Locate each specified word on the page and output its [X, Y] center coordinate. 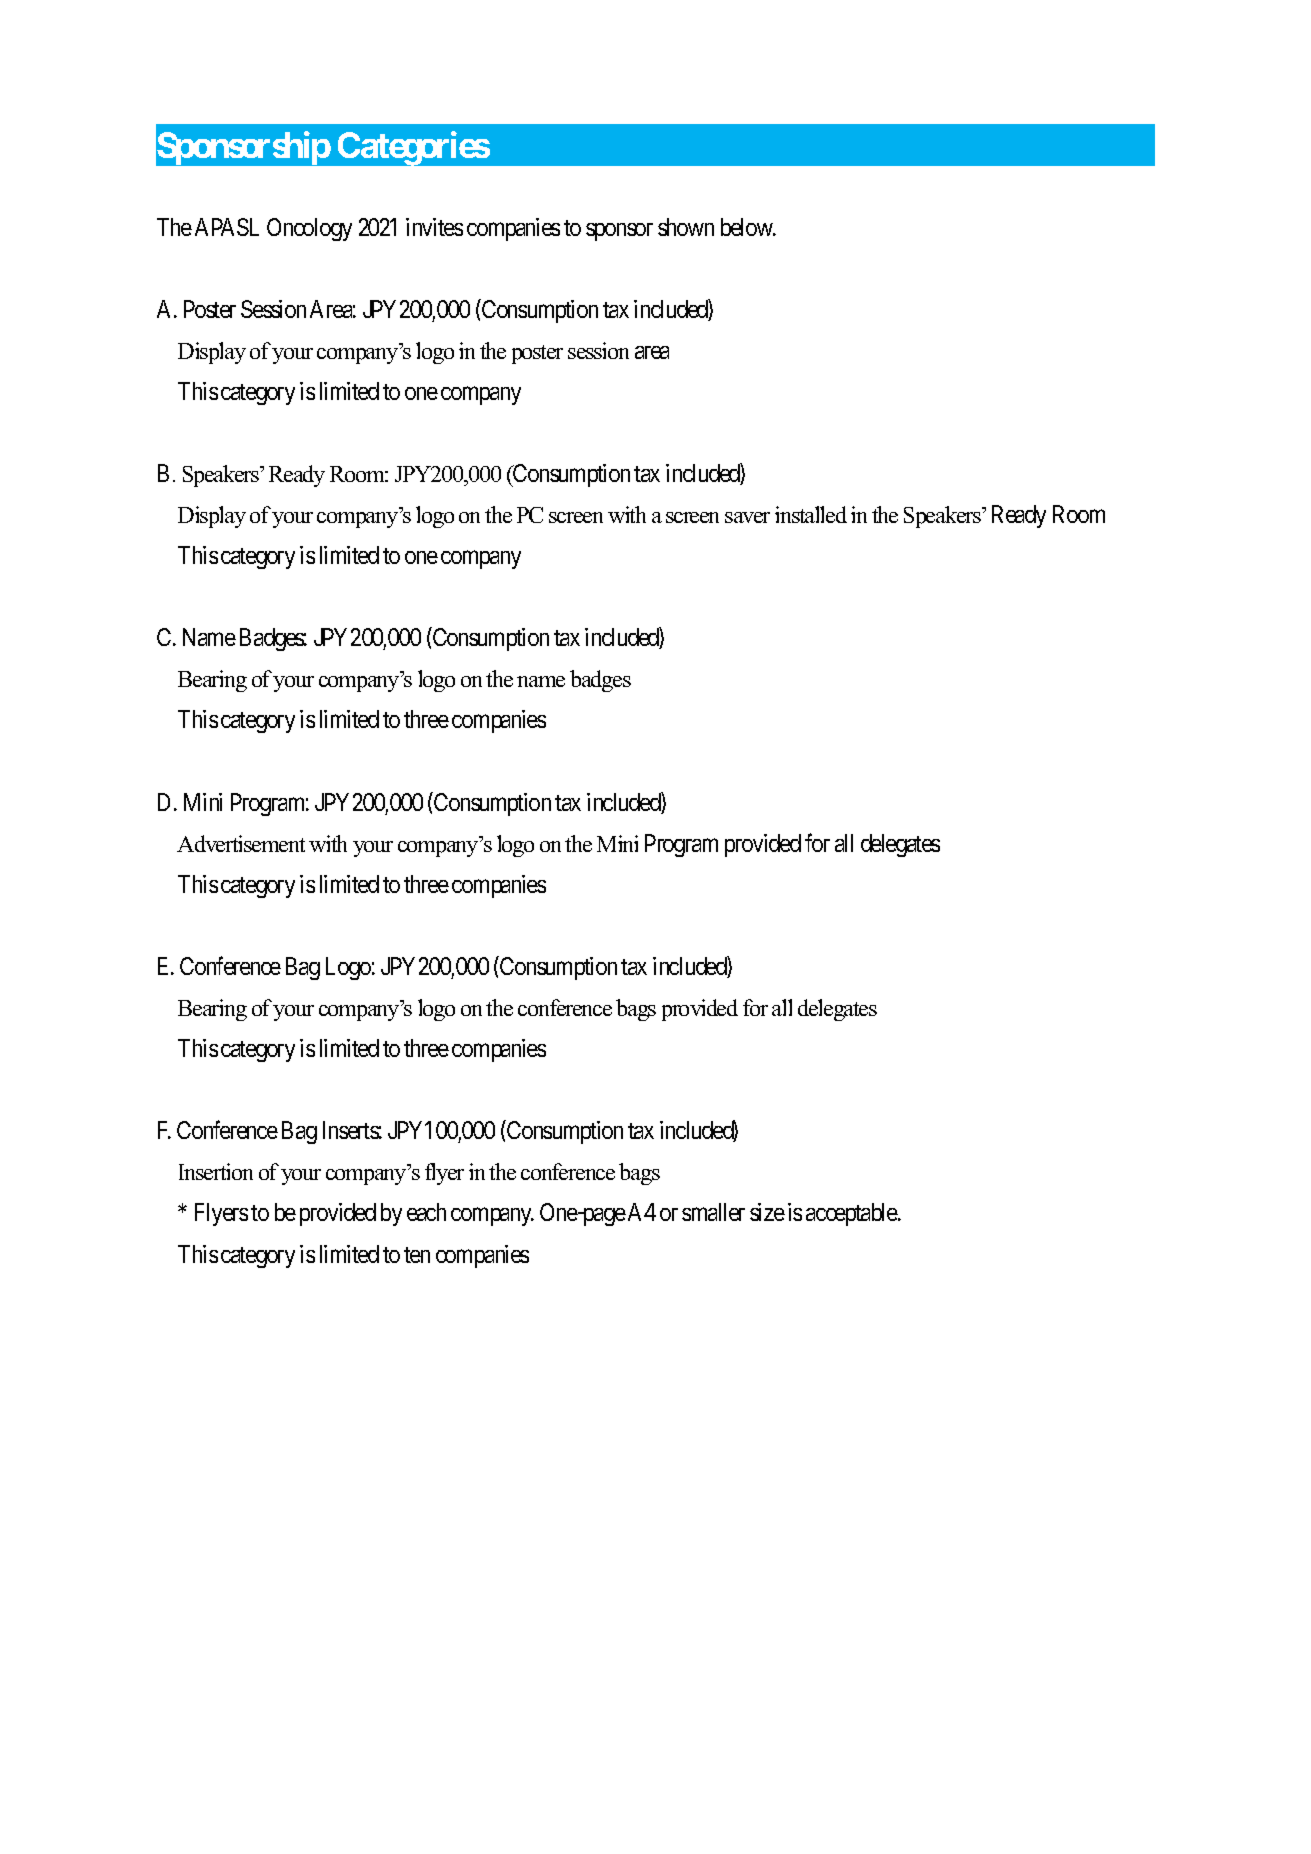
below [748, 227]
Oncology [309, 229]
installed [811, 514]
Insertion [216, 1171]
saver [747, 517]
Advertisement [241, 843]
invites [434, 227]
